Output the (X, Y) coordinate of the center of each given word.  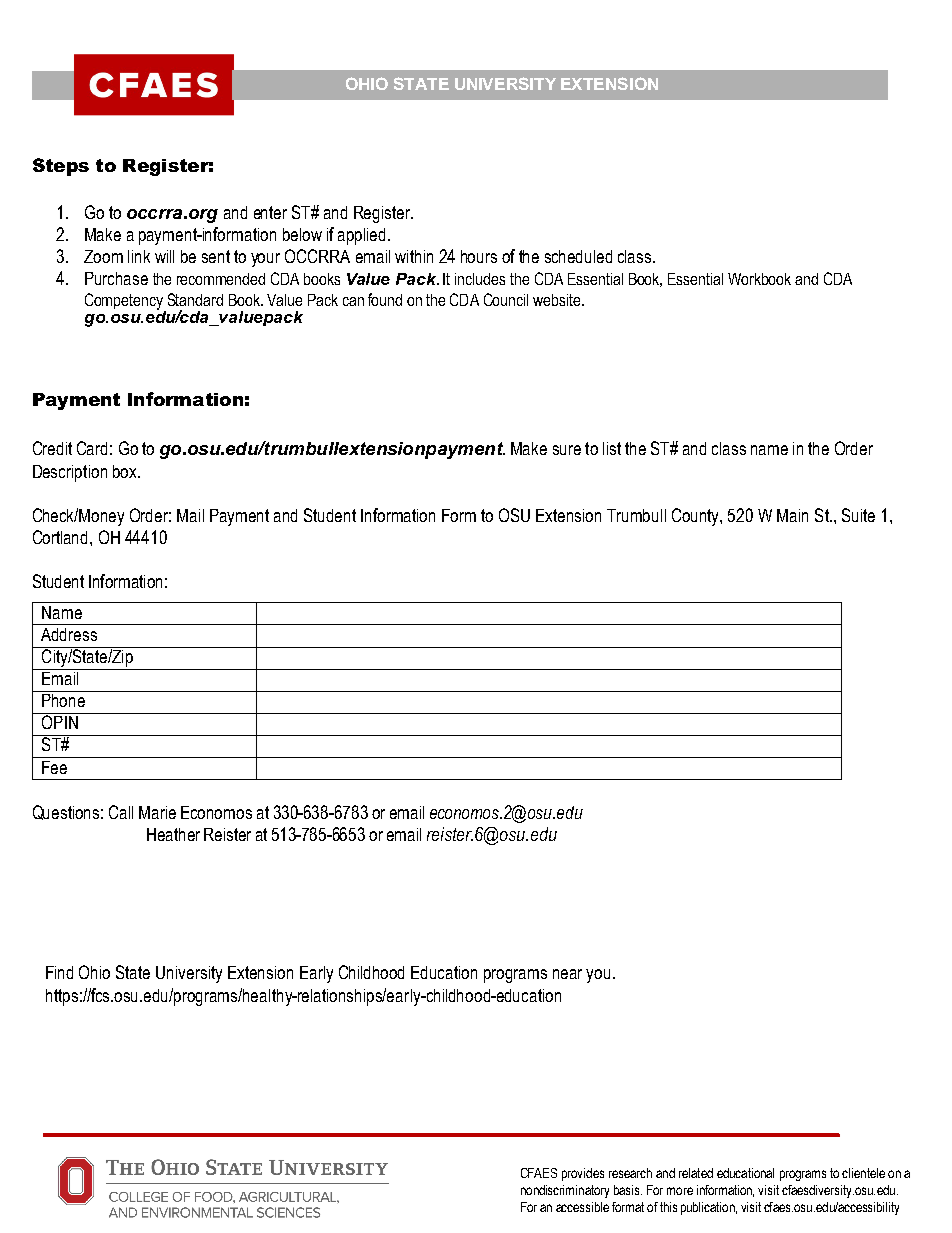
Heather (173, 834)
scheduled (578, 256)
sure (567, 450)
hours (479, 256)
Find (59, 972)
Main (792, 515)
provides (583, 1174)
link (139, 256)
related (696, 1173)
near (567, 974)
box (126, 471)
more (680, 1191)
